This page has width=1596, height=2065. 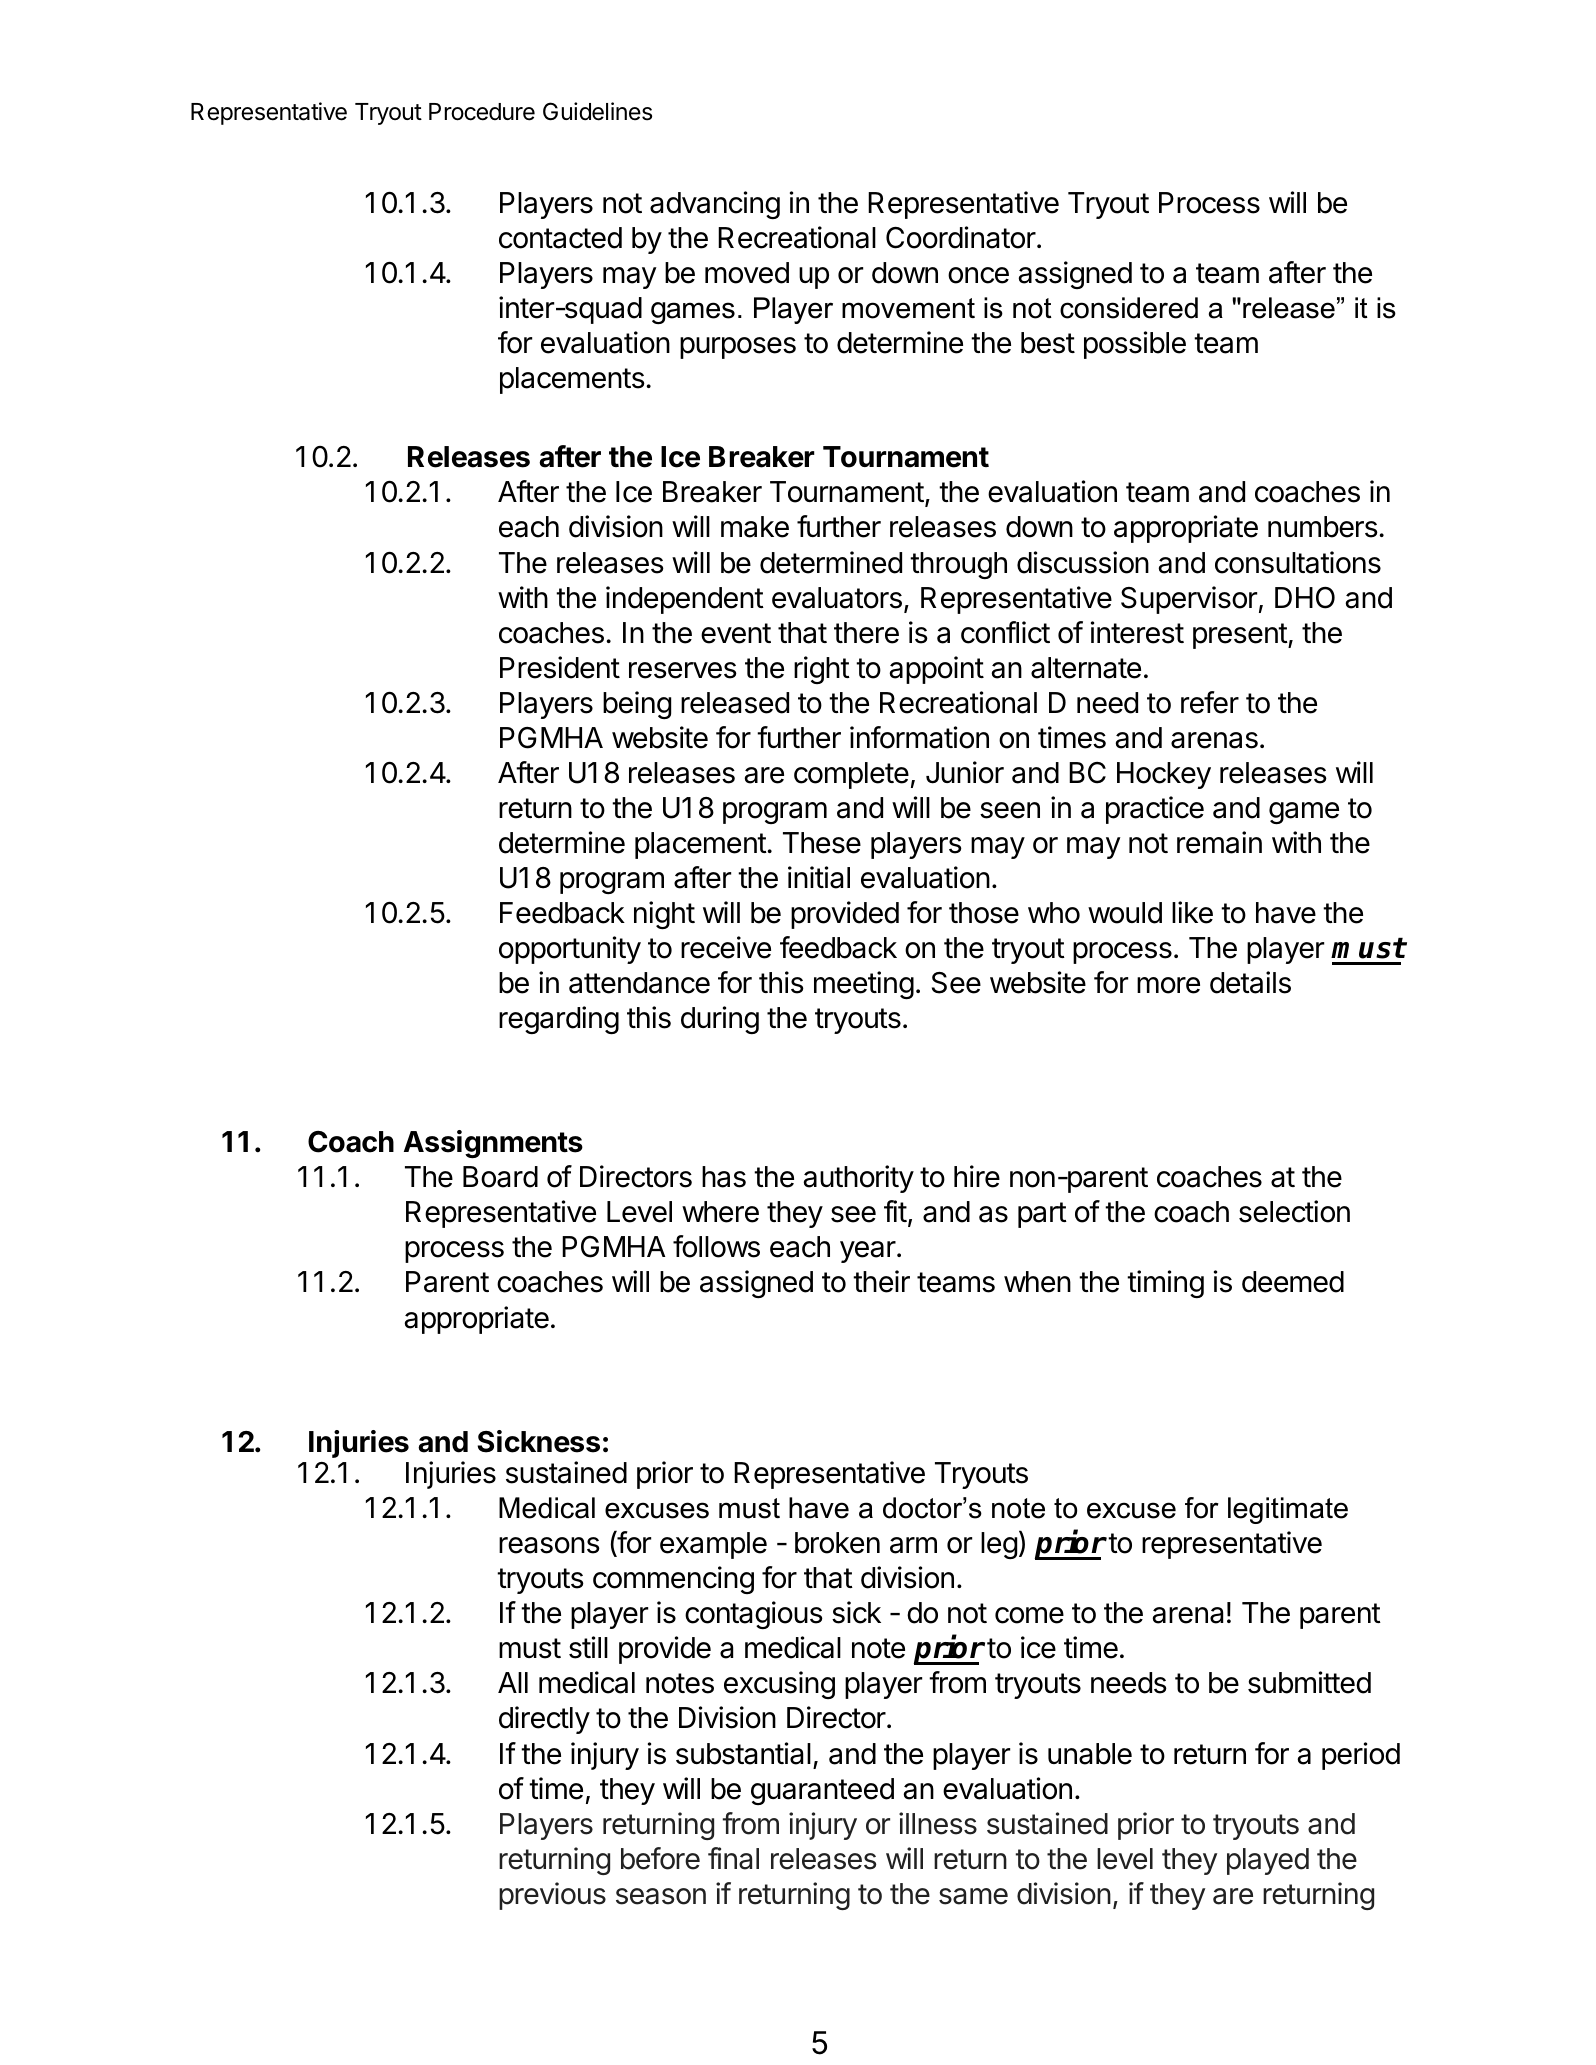 What do you see at coordinates (1298, 562) in the page?
I see `consultations` at bounding box center [1298, 562].
